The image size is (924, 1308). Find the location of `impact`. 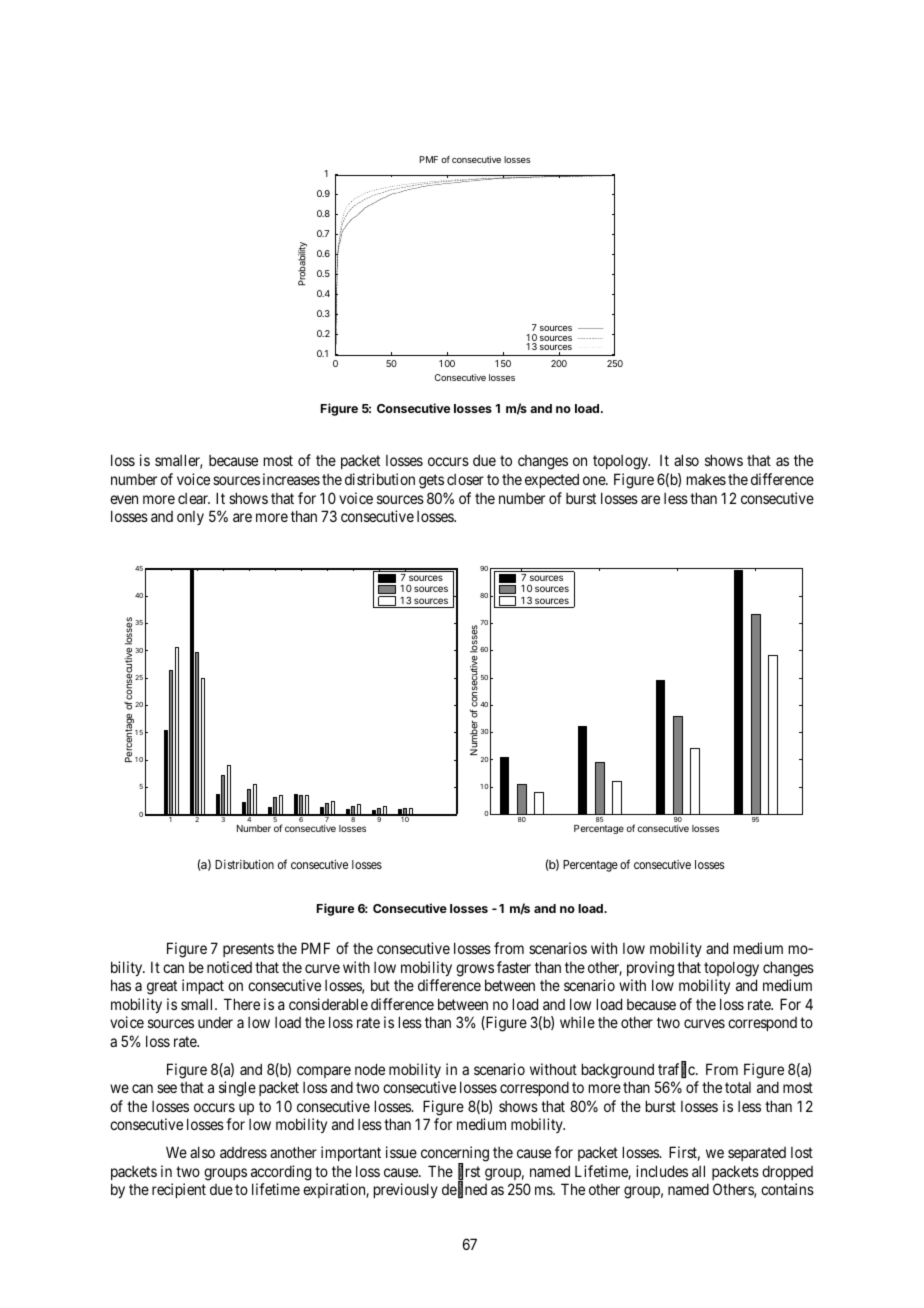

impact is located at coordinates (203, 986).
